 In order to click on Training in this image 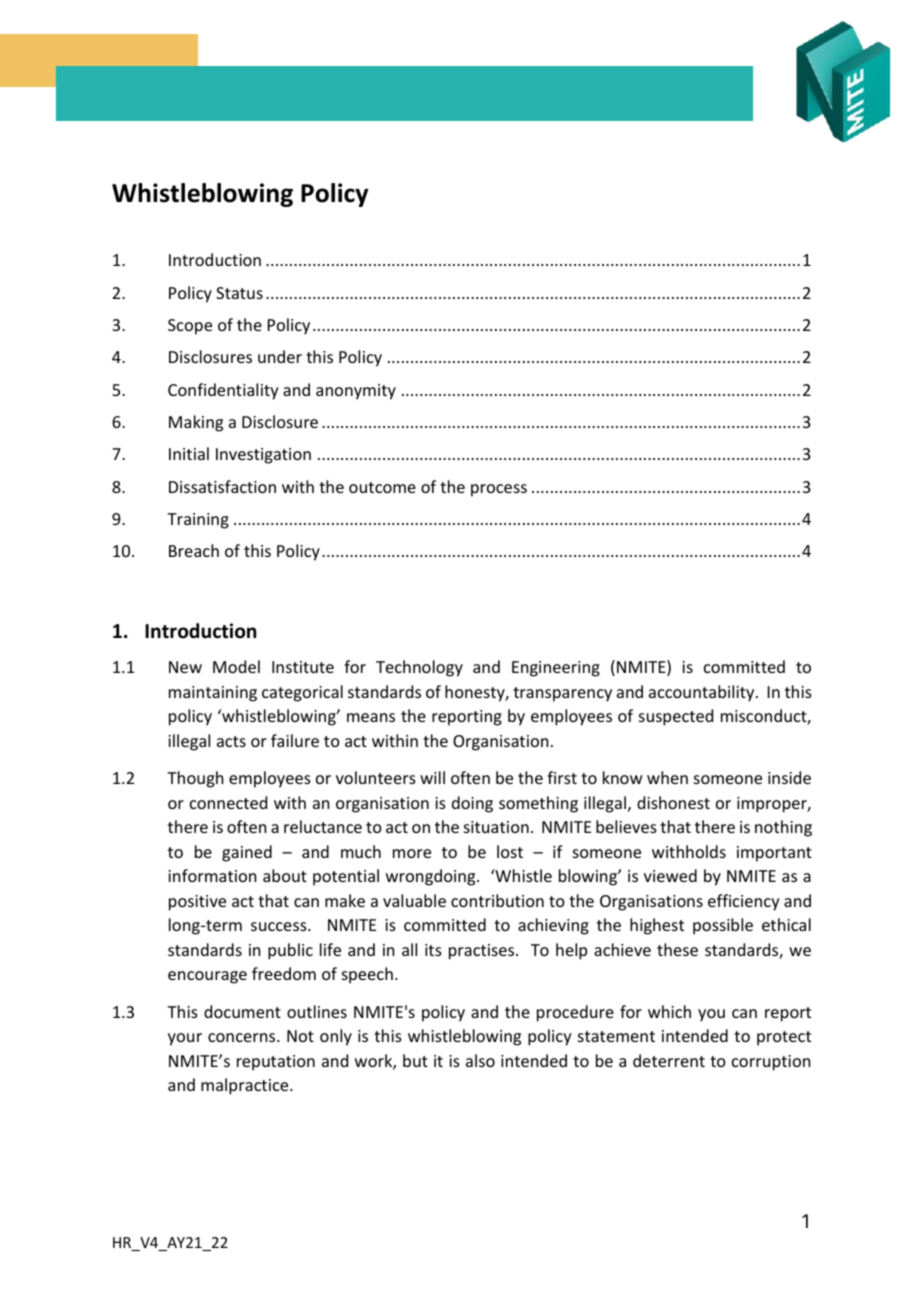, I will do `click(198, 521)`.
